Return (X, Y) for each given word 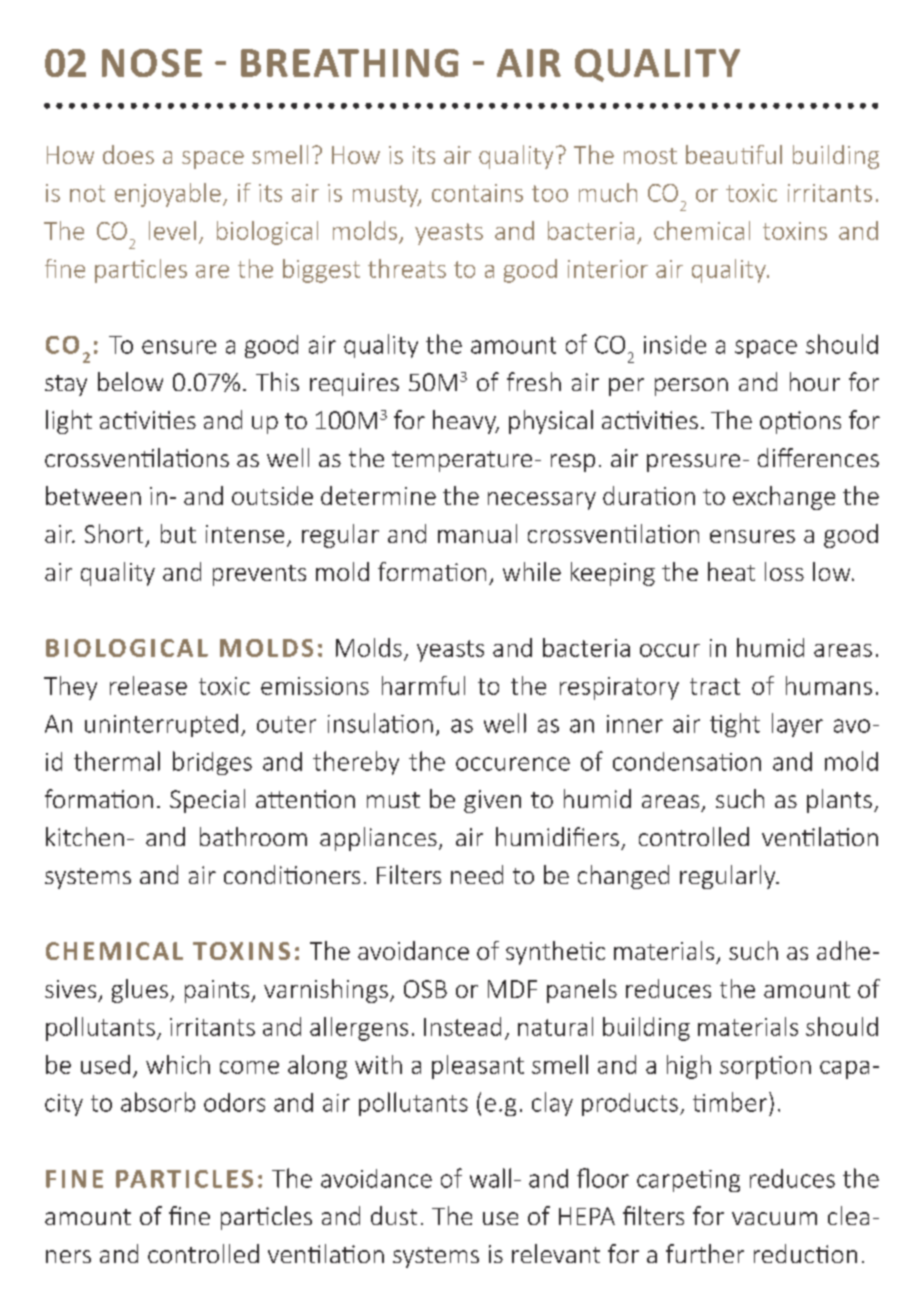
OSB (425, 989)
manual (477, 533)
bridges (212, 763)
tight (735, 725)
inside (675, 344)
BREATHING (350, 63)
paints (218, 991)
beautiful (734, 154)
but (178, 533)
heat (731, 571)
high (689, 1067)
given (492, 801)
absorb (158, 1102)
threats (407, 268)
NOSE (152, 63)
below (130, 381)
